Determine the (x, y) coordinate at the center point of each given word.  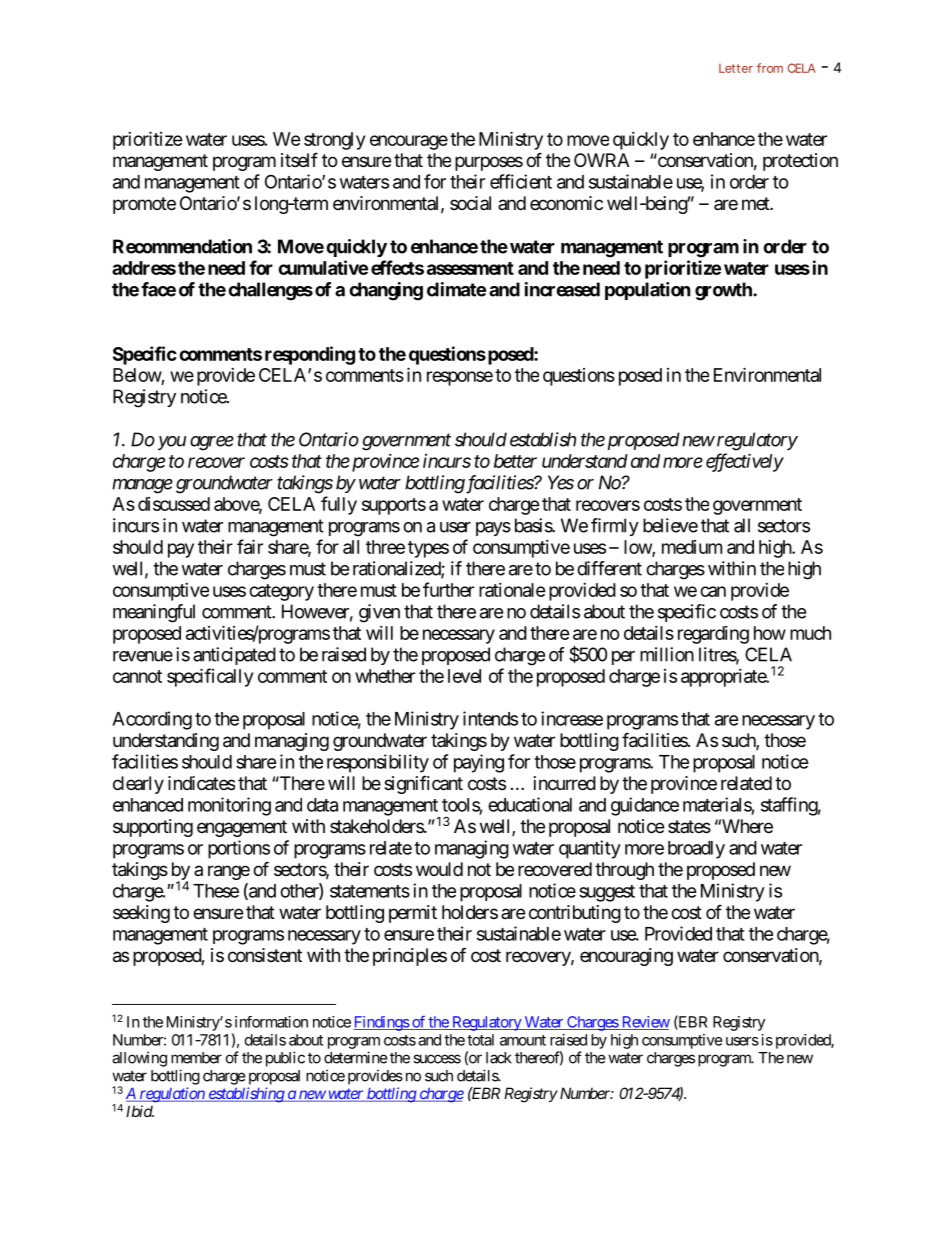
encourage (409, 142)
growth (724, 291)
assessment (470, 268)
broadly (696, 850)
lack (499, 1058)
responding (310, 355)
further (448, 589)
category (281, 592)
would (439, 869)
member (196, 1058)
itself (299, 159)
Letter (736, 68)
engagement (242, 828)
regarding (713, 635)
